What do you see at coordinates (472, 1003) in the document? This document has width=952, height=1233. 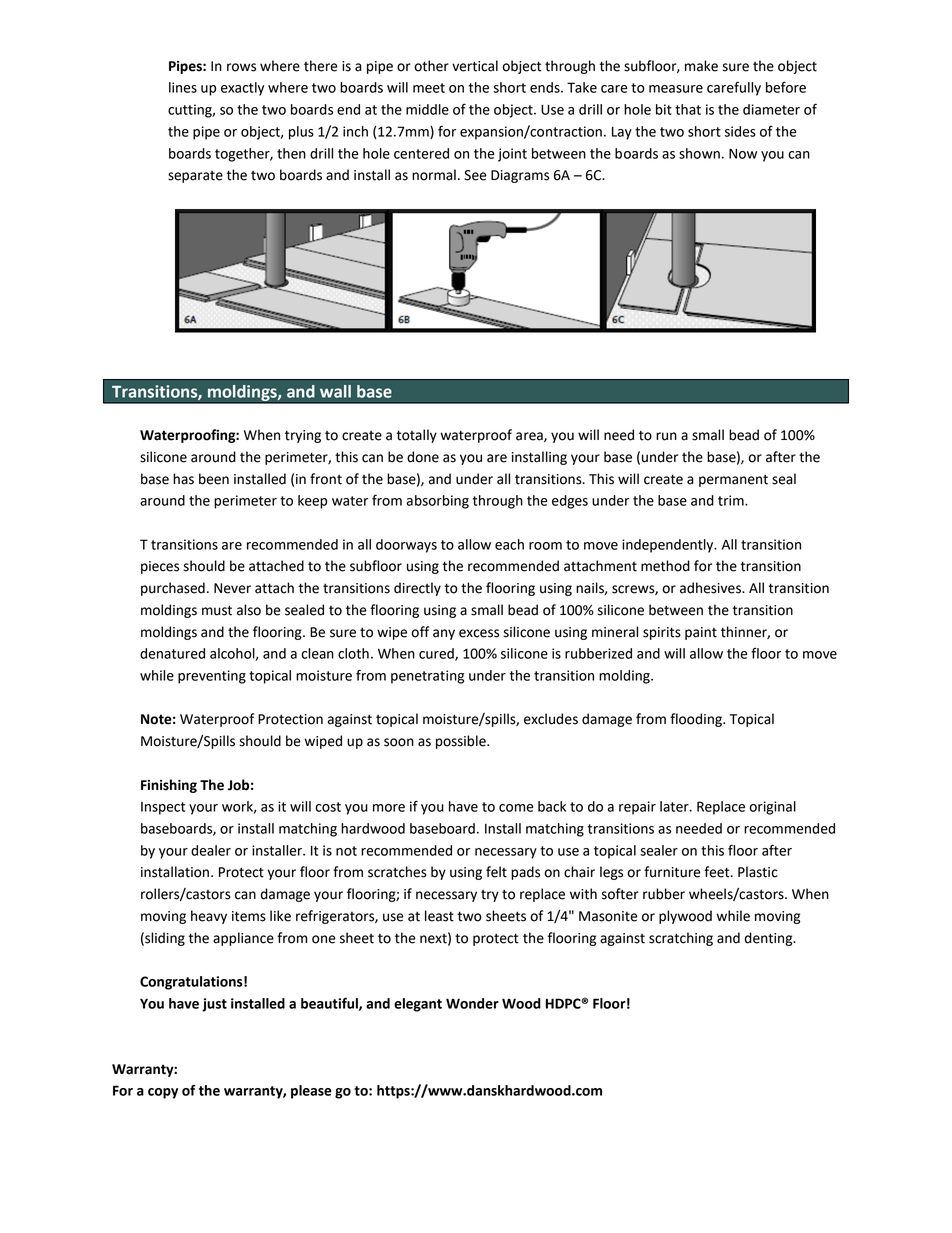 I see `Wonder` at bounding box center [472, 1003].
